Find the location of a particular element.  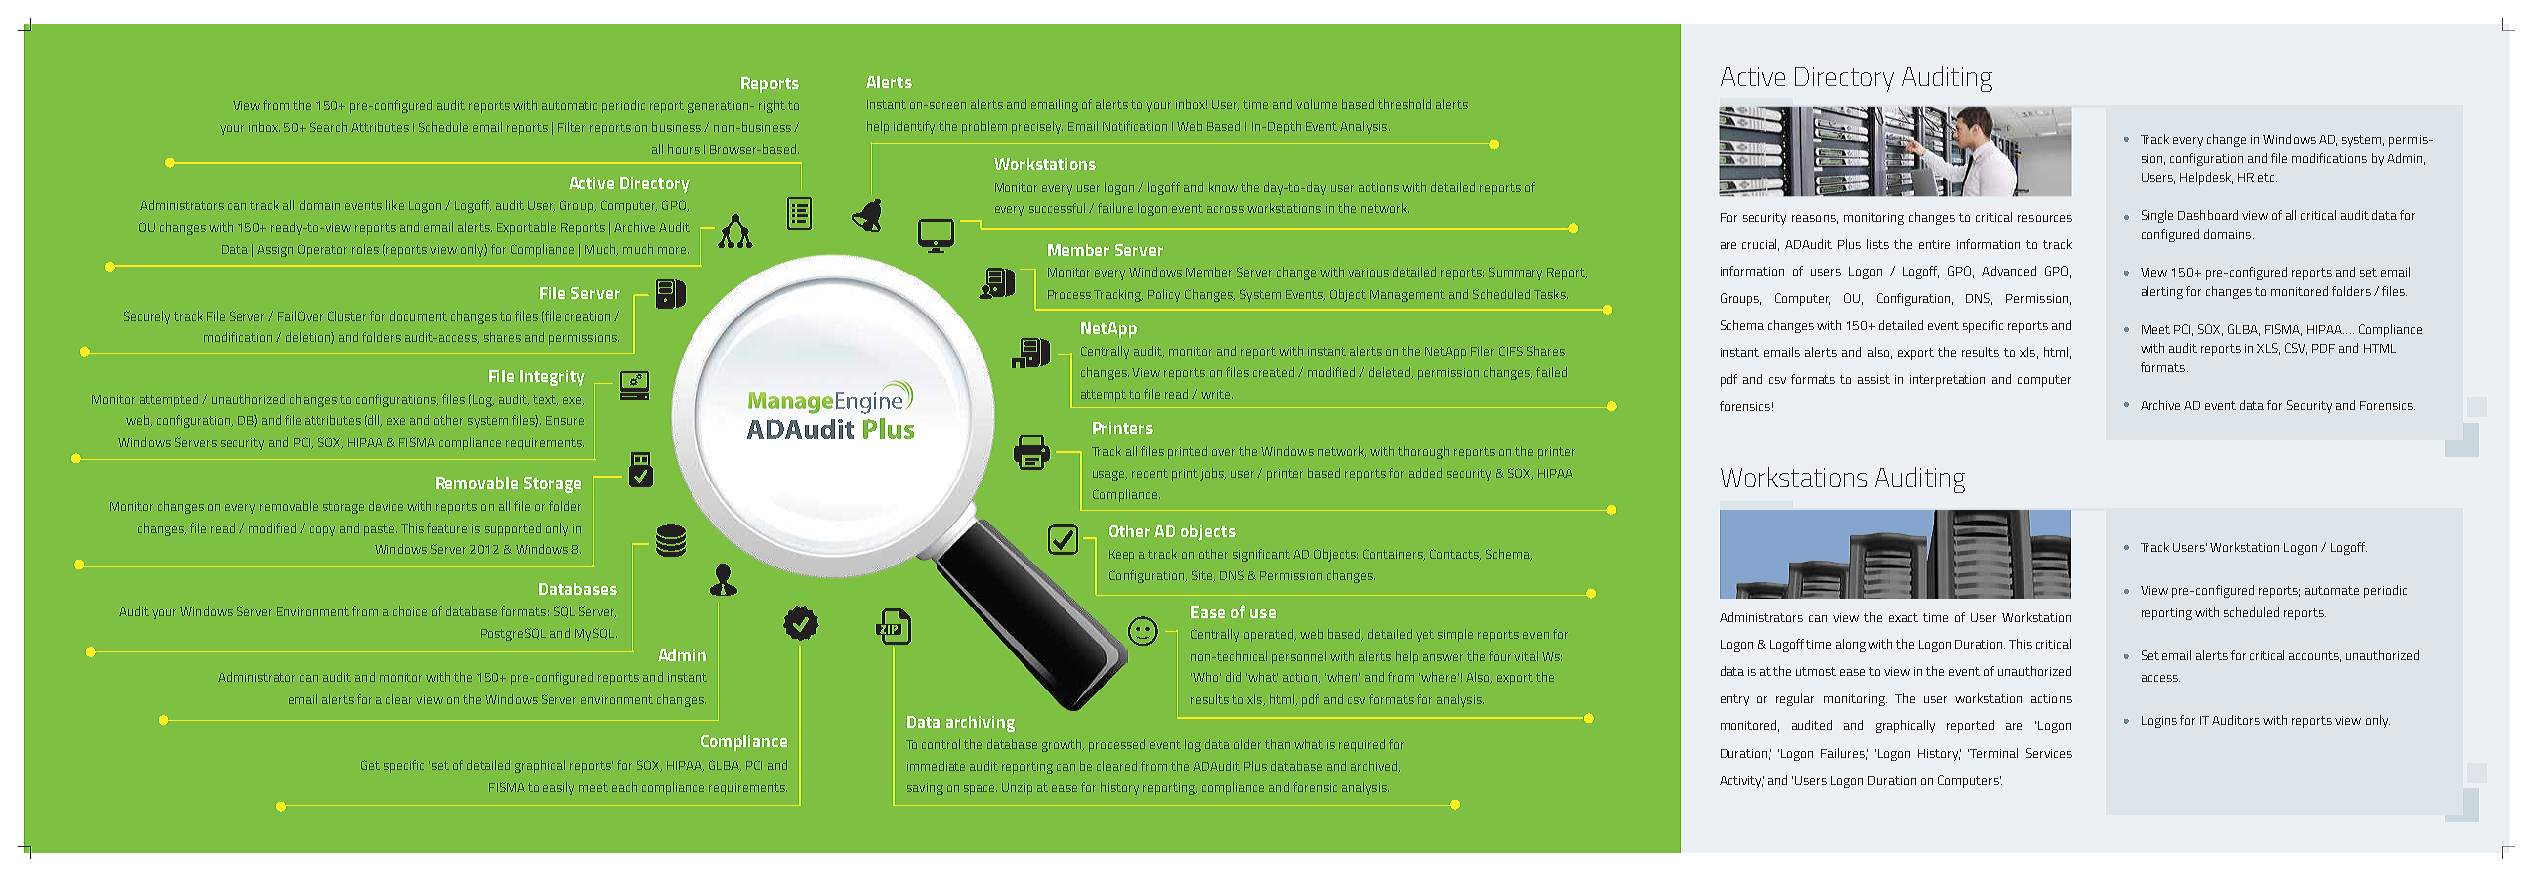

than is located at coordinates (1277, 744).
